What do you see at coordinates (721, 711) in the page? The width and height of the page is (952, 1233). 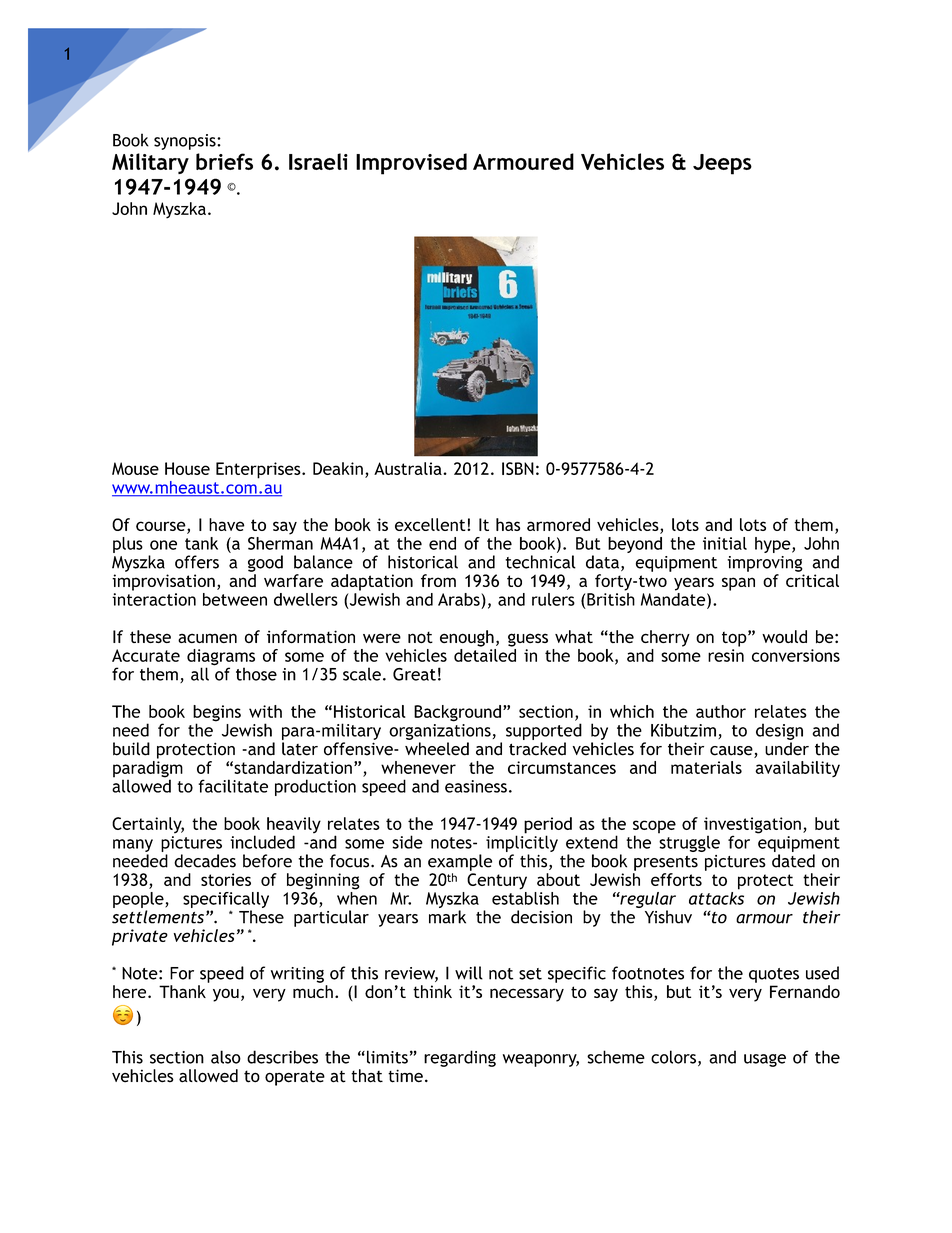 I see `author` at bounding box center [721, 711].
